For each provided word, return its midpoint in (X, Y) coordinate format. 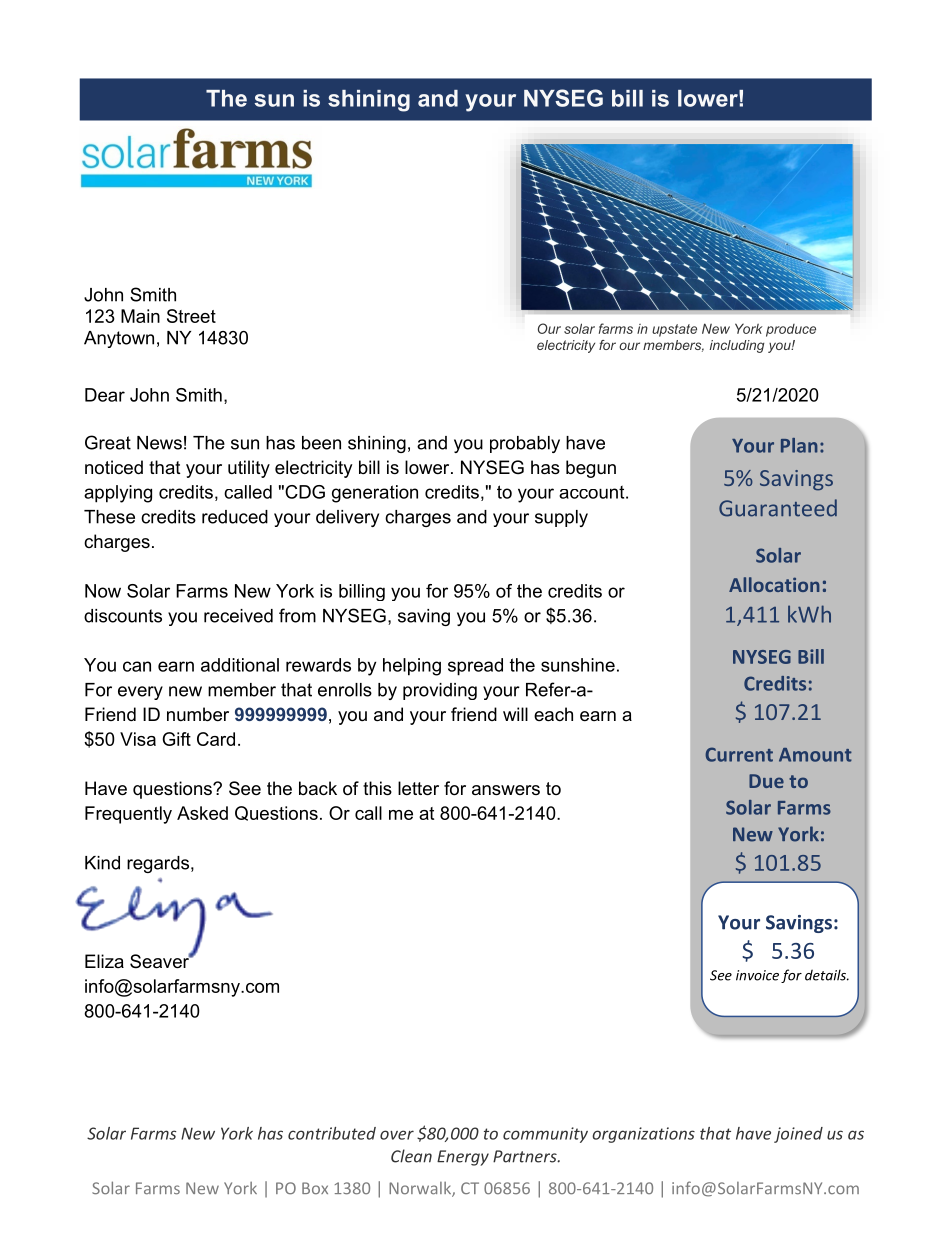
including (737, 346)
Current (739, 754)
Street (191, 316)
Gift (176, 739)
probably (525, 444)
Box (315, 1188)
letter (418, 788)
